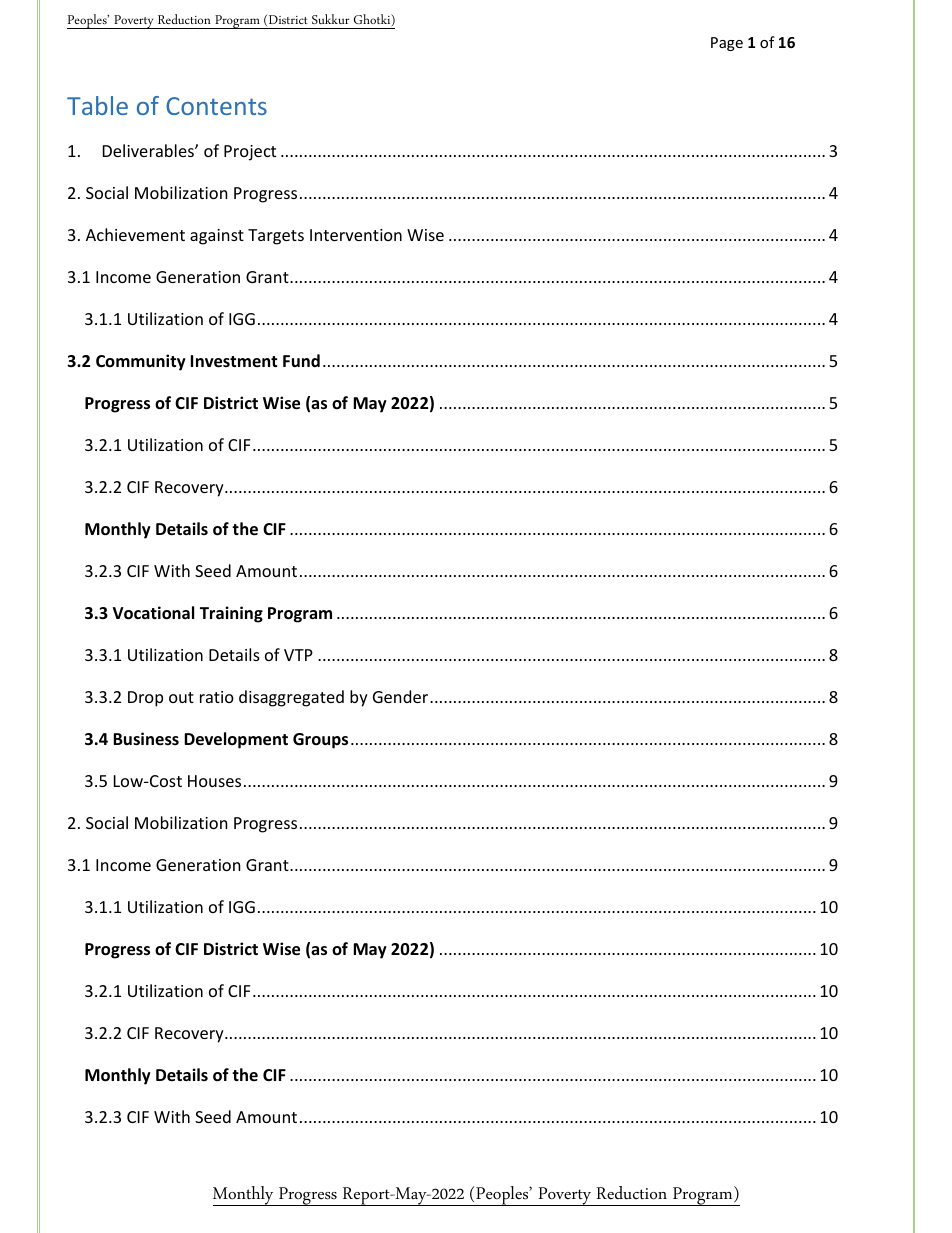 The image size is (952, 1233). I want to click on Page, so click(727, 44).
